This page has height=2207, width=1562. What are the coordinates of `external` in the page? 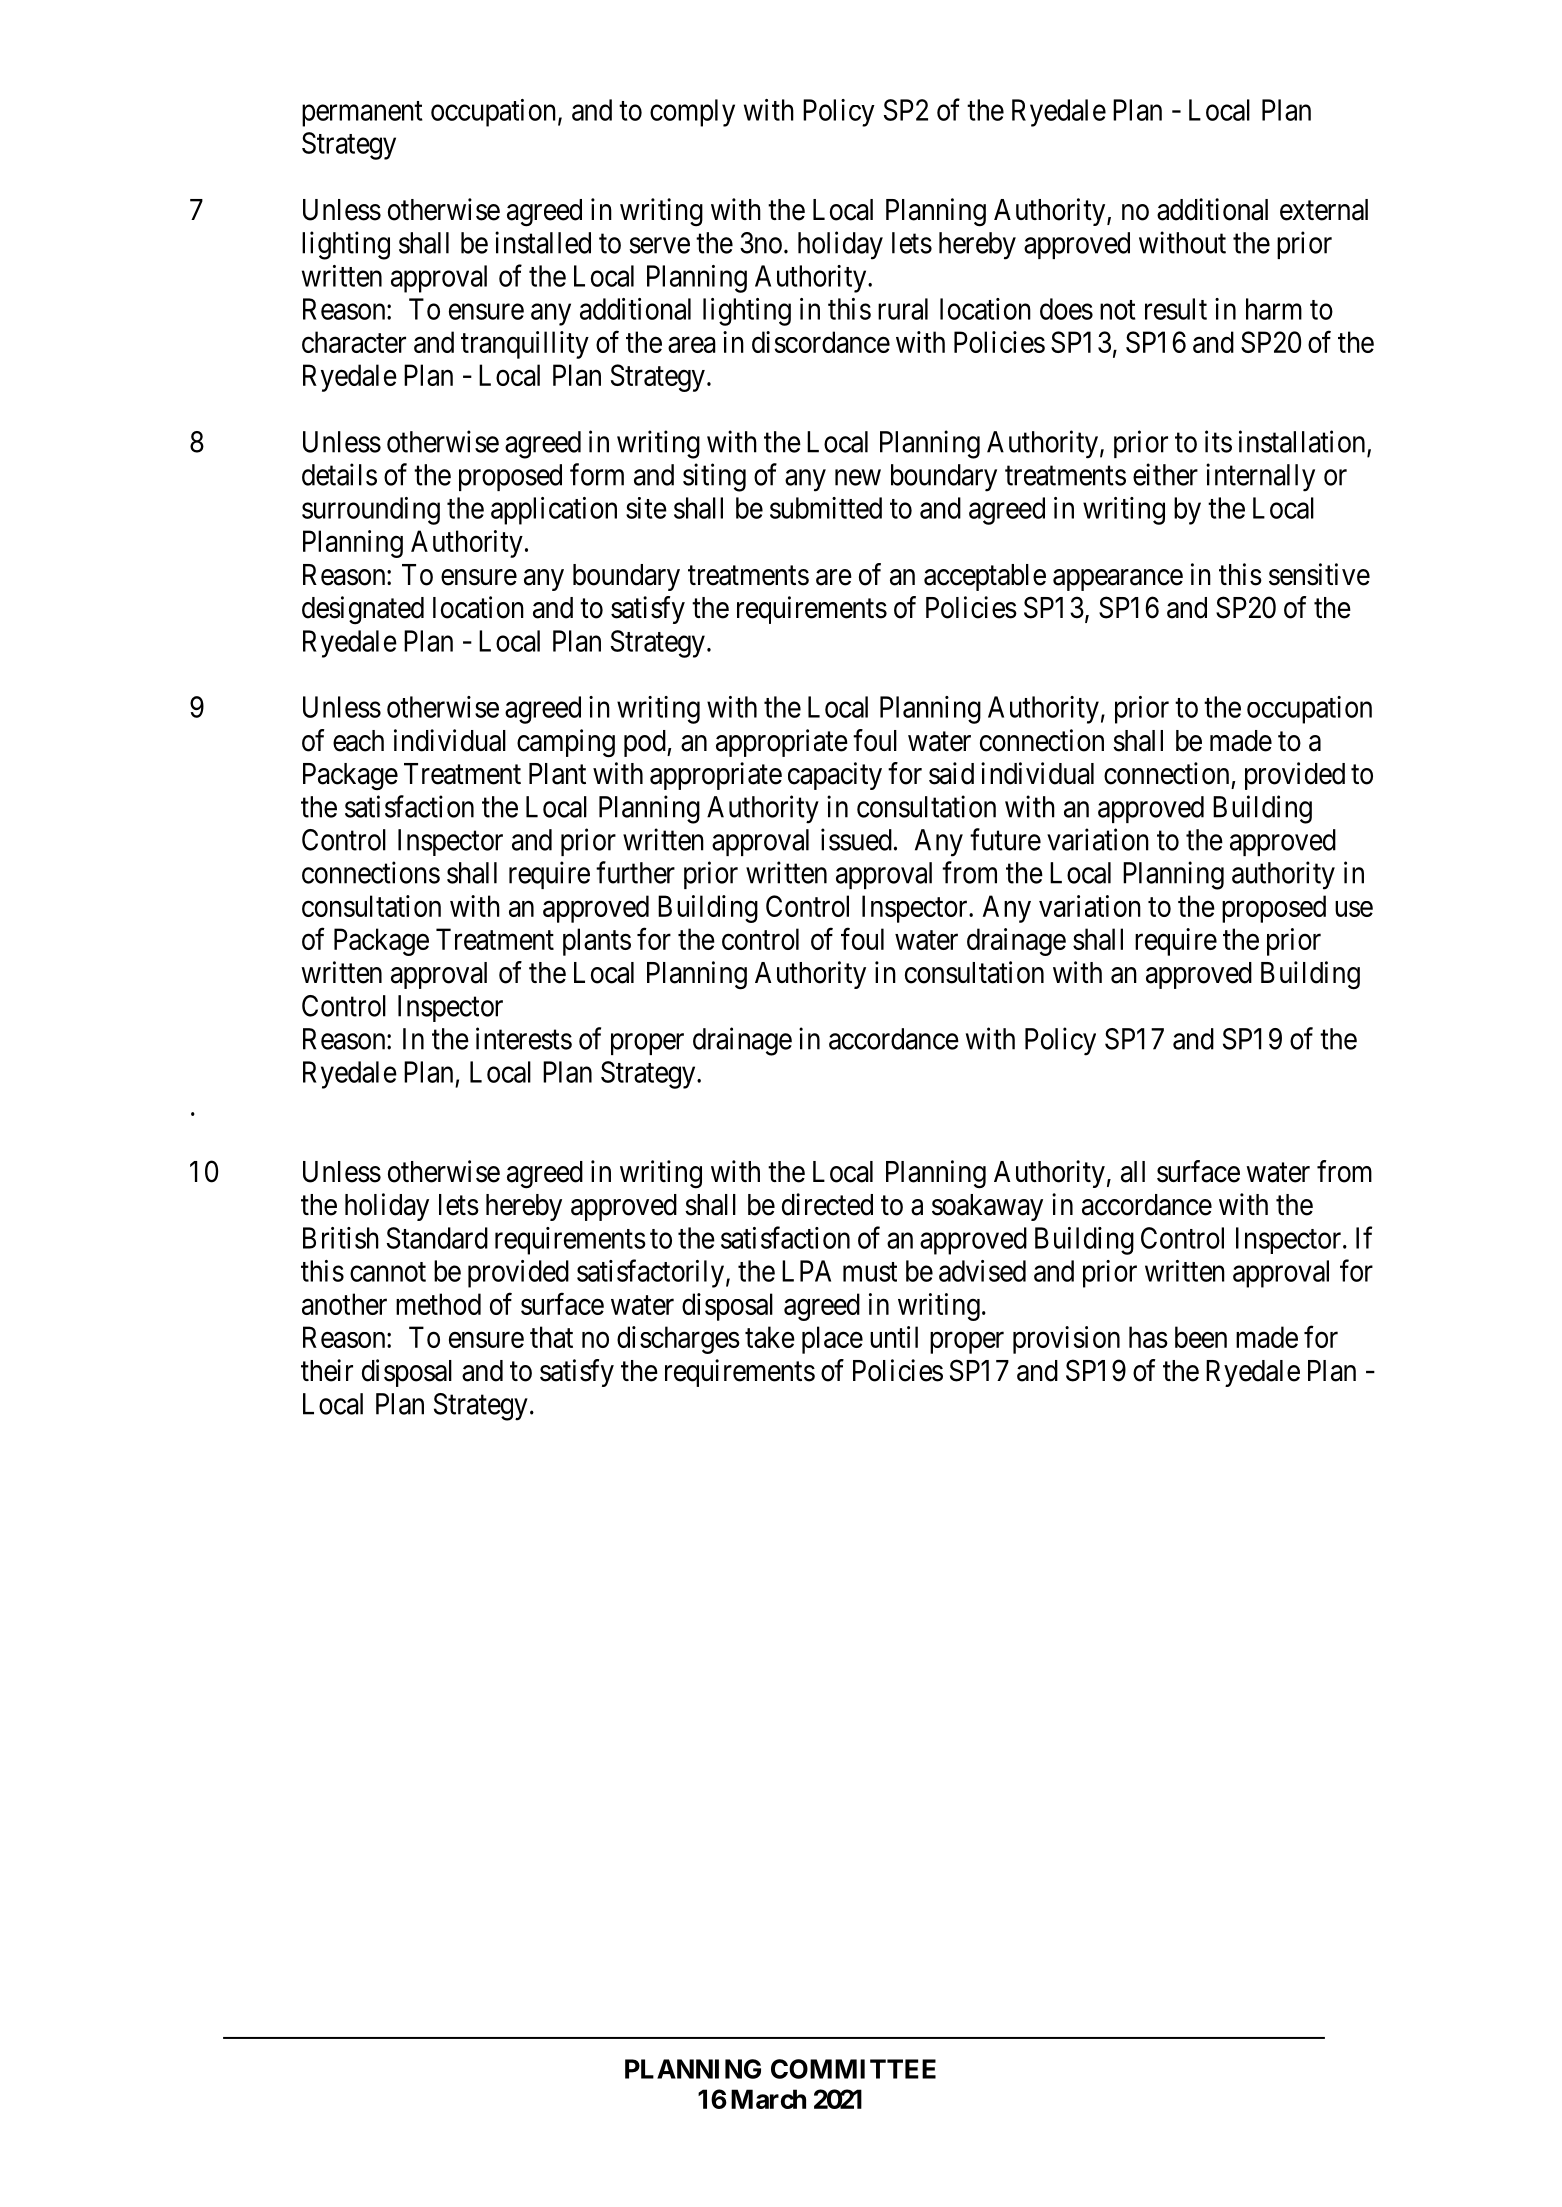 It's located at (1324, 210).
